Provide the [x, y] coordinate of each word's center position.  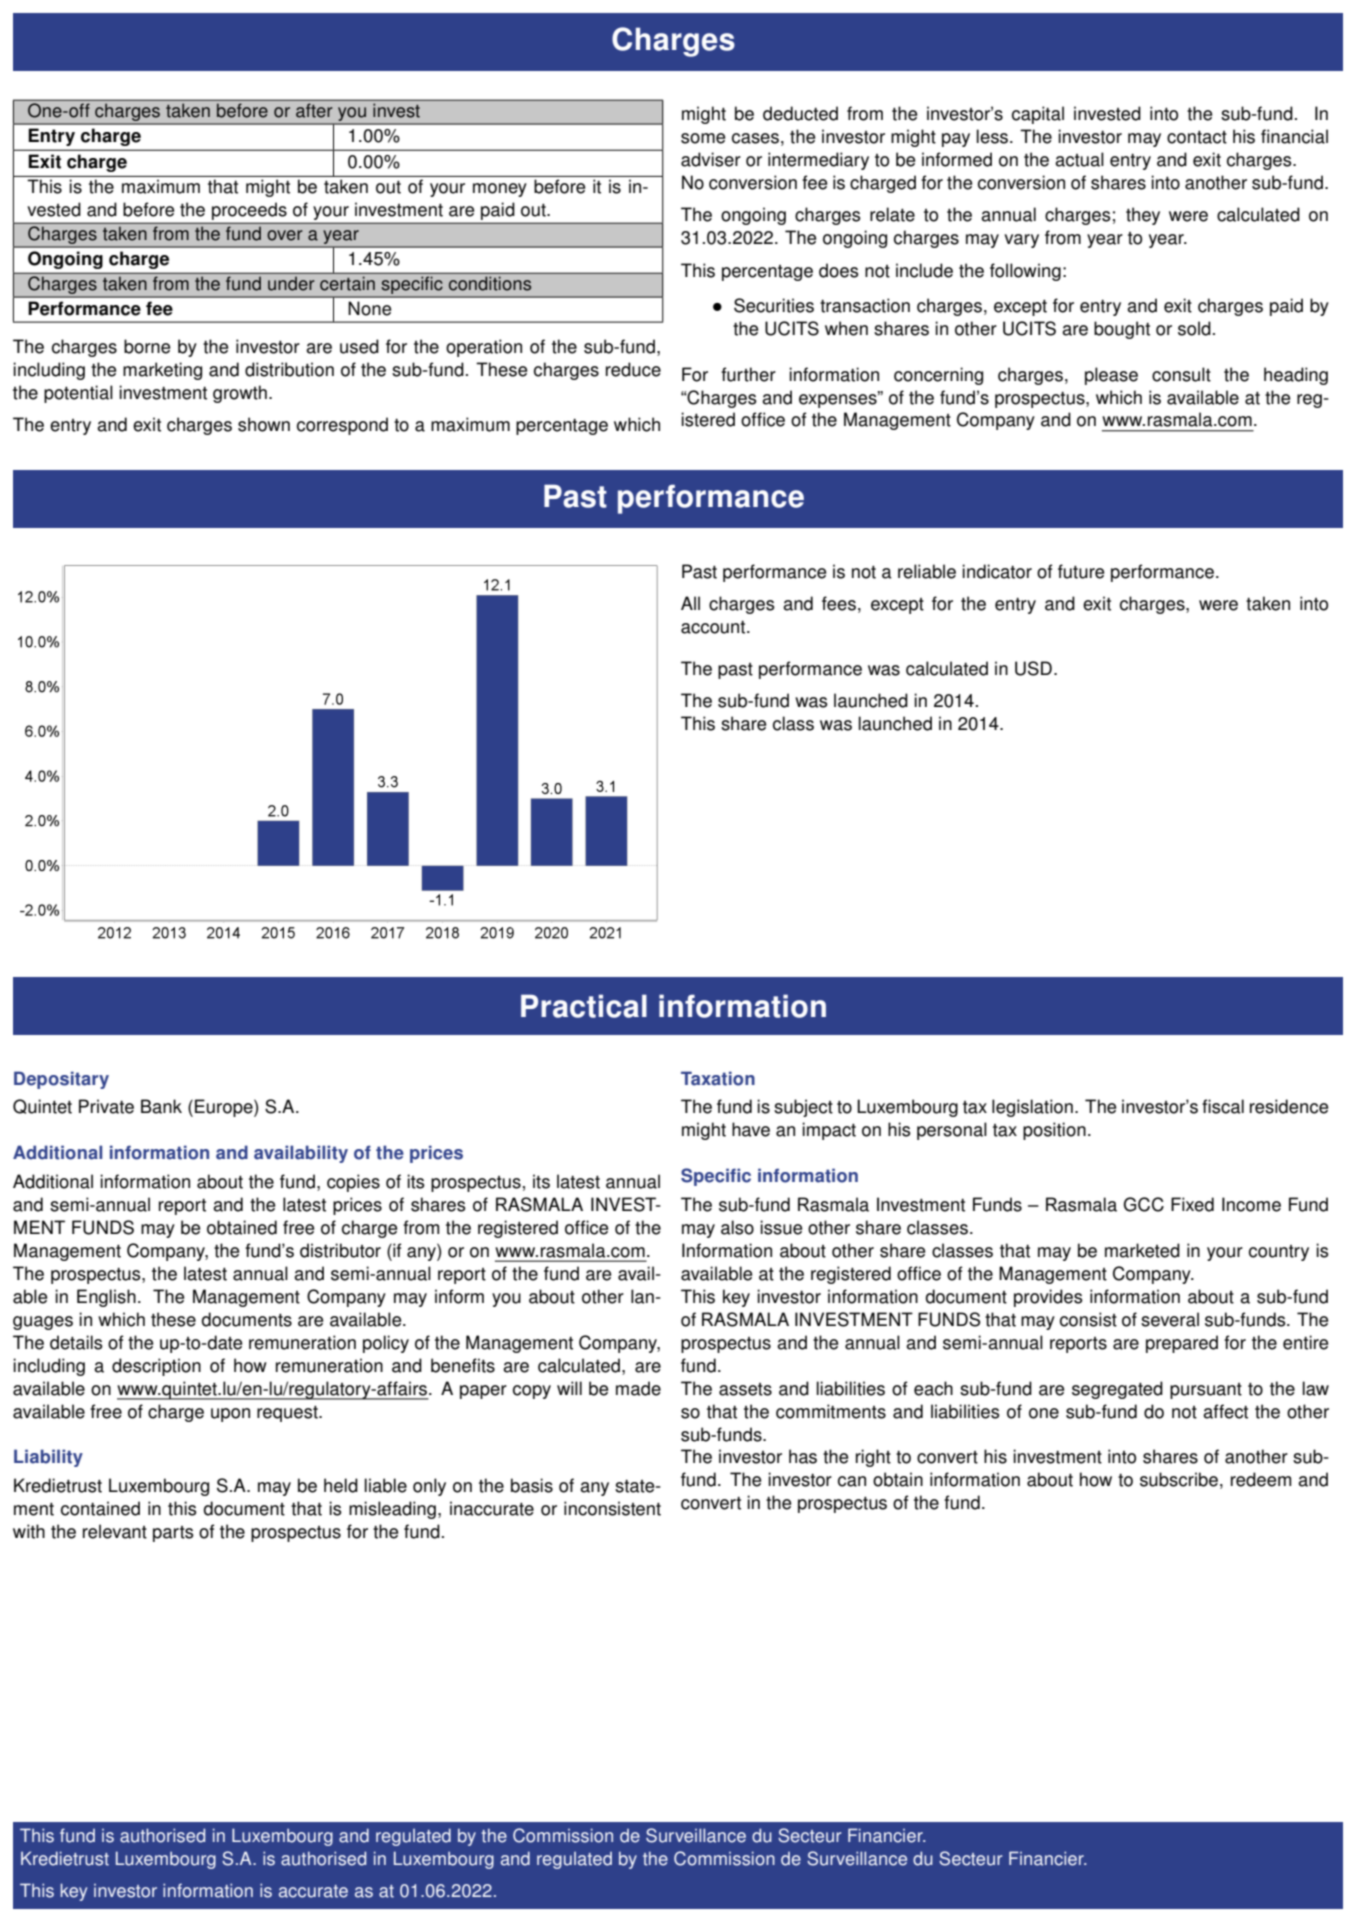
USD [1033, 668]
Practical [584, 1006]
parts [173, 1534]
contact [1197, 137]
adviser [711, 159]
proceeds [249, 211]
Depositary [61, 1080]
